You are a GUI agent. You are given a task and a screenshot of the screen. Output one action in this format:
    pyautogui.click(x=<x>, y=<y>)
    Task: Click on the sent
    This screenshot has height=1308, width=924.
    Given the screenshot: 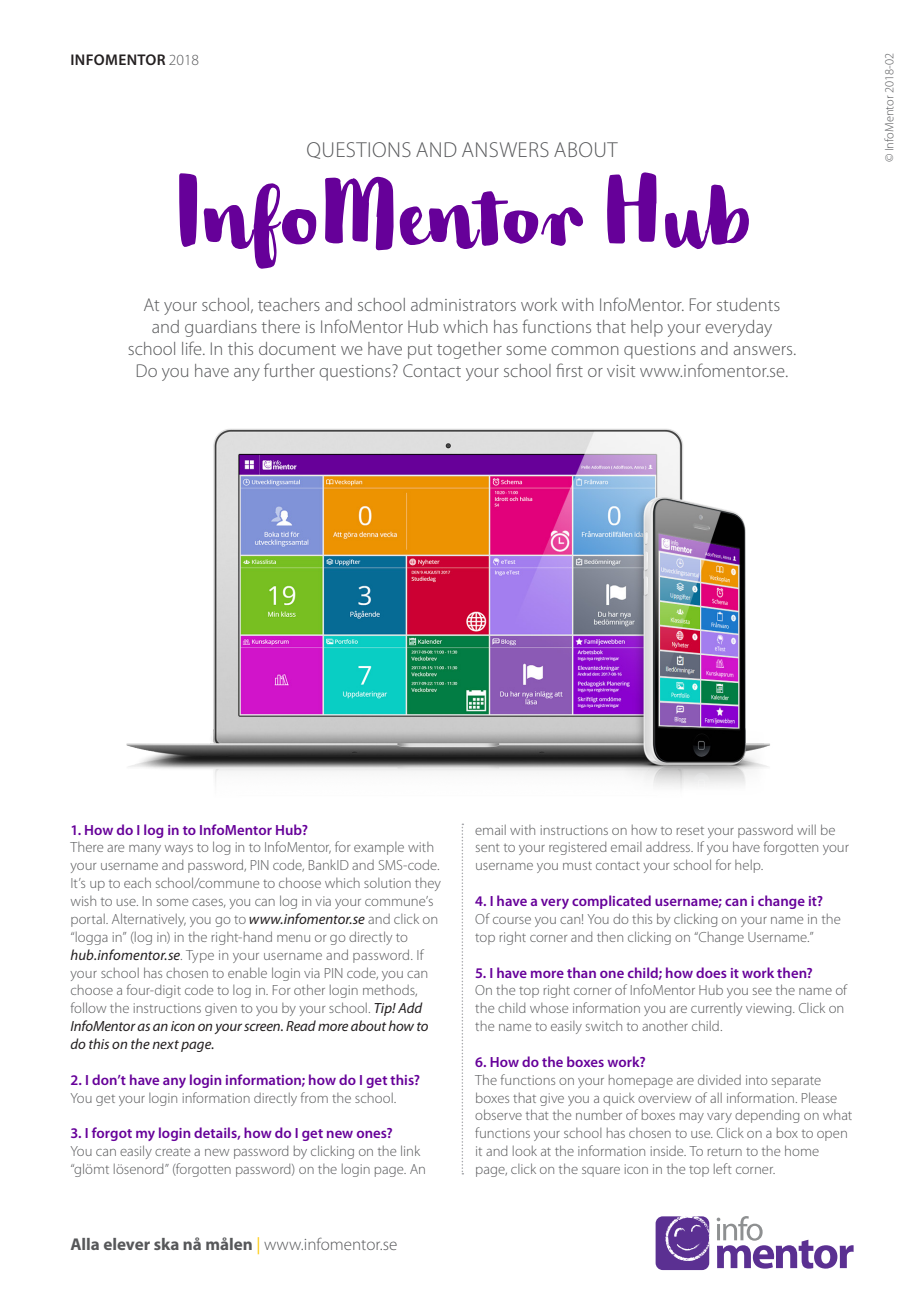 What is the action you would take?
    pyautogui.click(x=487, y=848)
